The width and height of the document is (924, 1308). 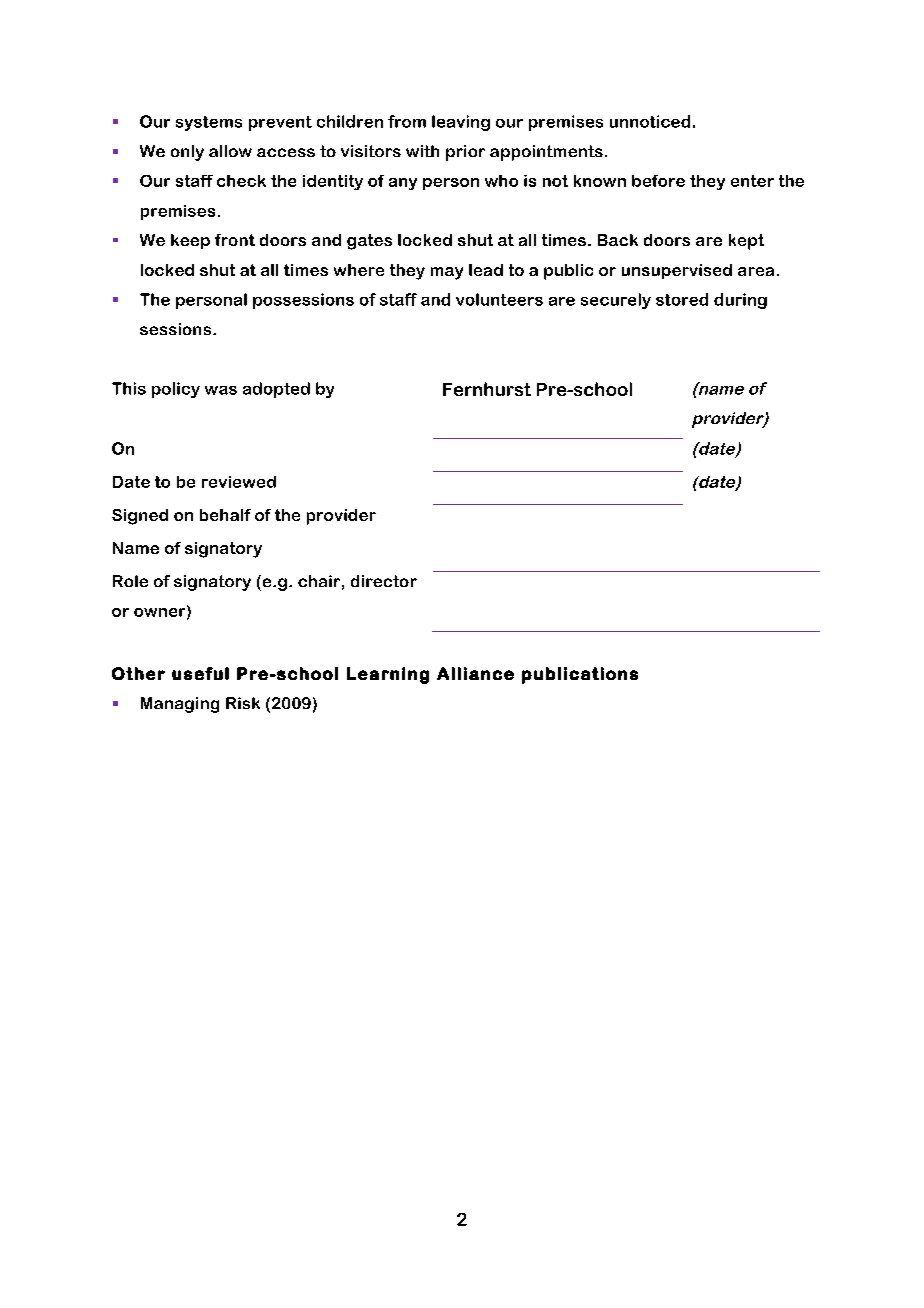 What do you see at coordinates (384, 581) in the document?
I see `director` at bounding box center [384, 581].
